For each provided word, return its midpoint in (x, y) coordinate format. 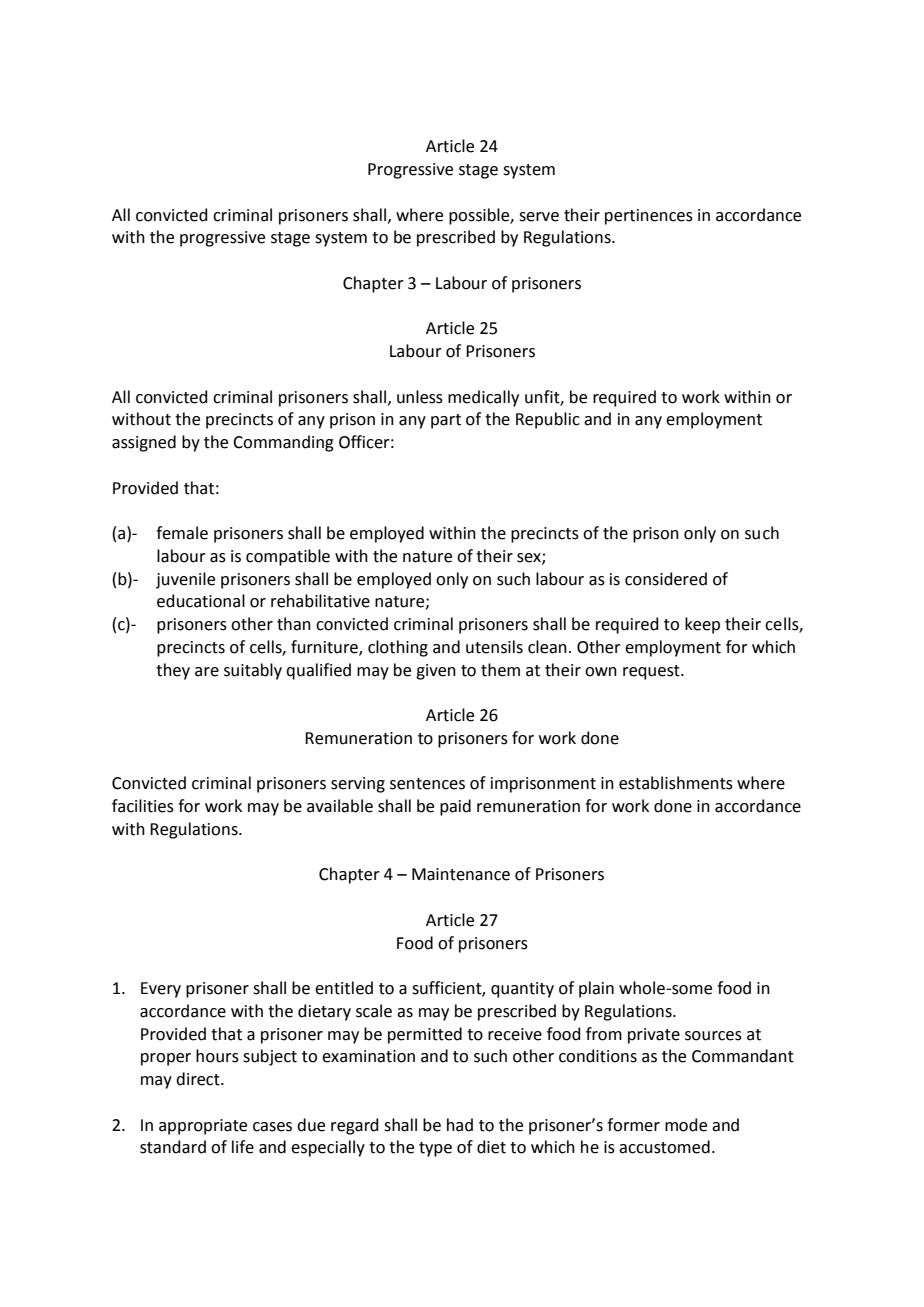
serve (539, 217)
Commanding (283, 443)
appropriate (203, 1127)
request (652, 672)
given (436, 672)
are (207, 672)
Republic (548, 420)
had (460, 1125)
